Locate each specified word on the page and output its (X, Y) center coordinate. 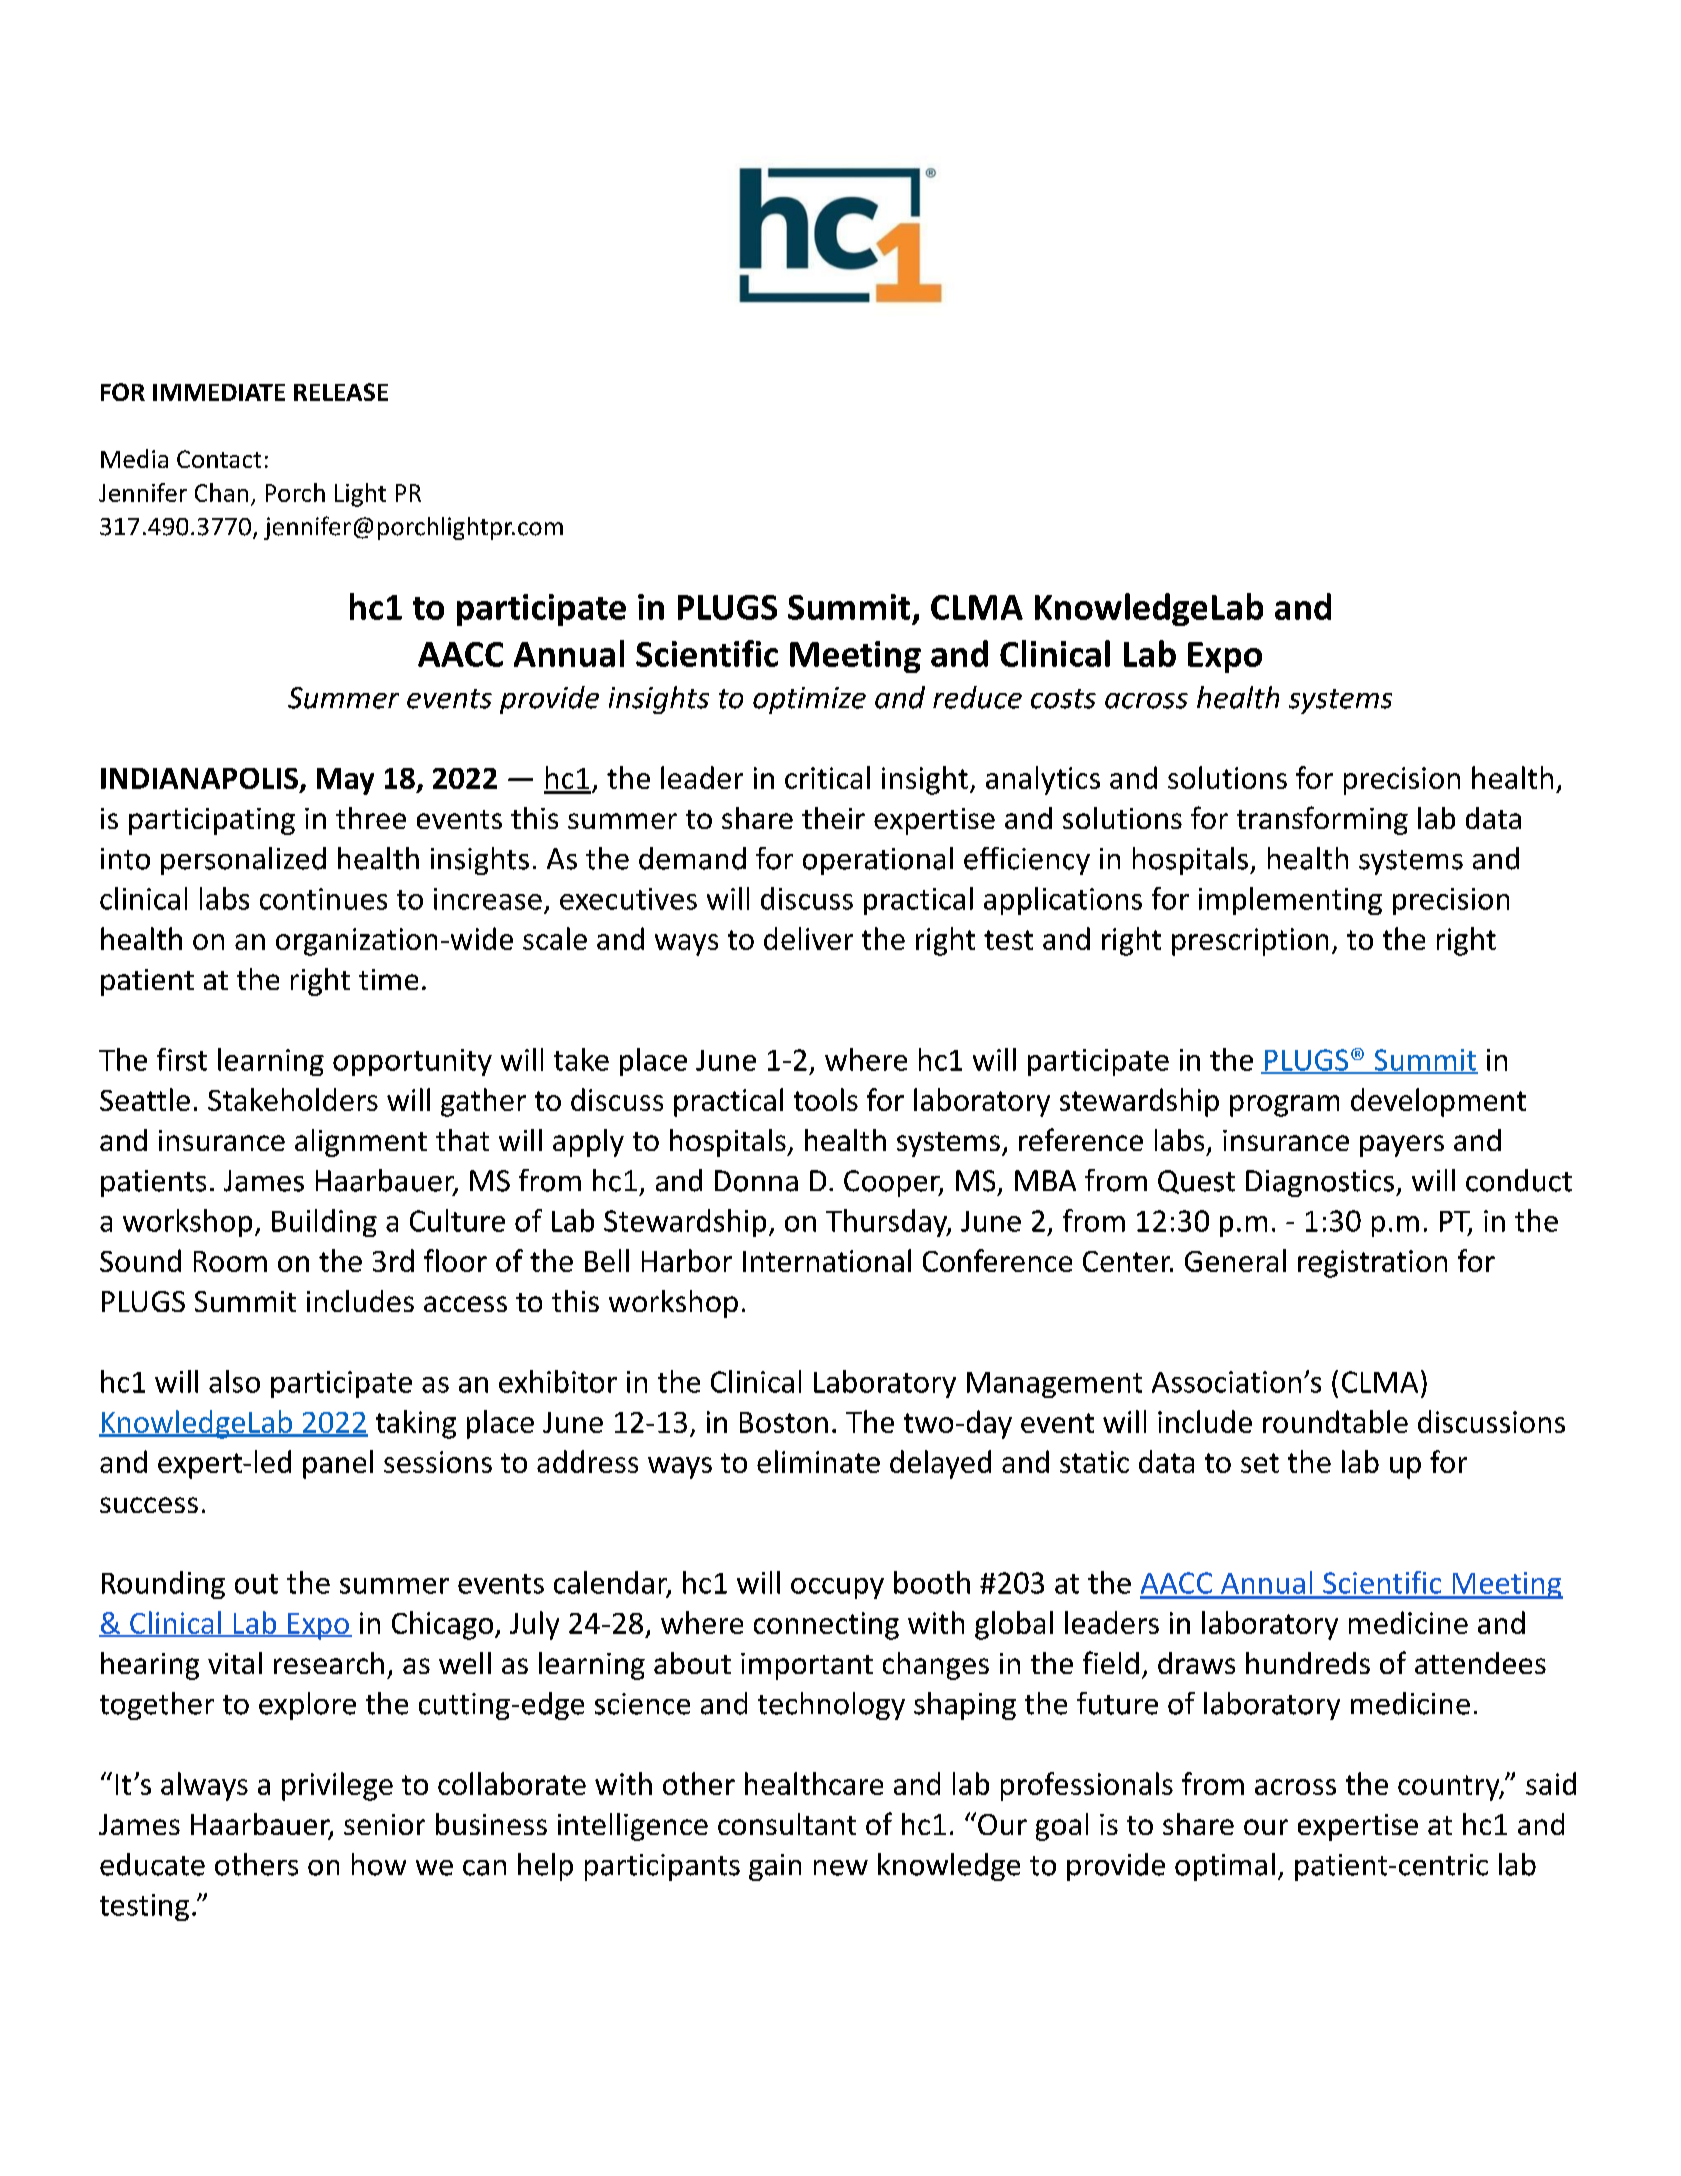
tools (826, 1099)
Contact (219, 459)
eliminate (818, 1461)
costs (1063, 699)
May (345, 781)
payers (1402, 1146)
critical (827, 777)
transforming (1322, 820)
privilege (337, 1786)
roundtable (1335, 1421)
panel (338, 1464)
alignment (361, 1143)
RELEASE (341, 392)
